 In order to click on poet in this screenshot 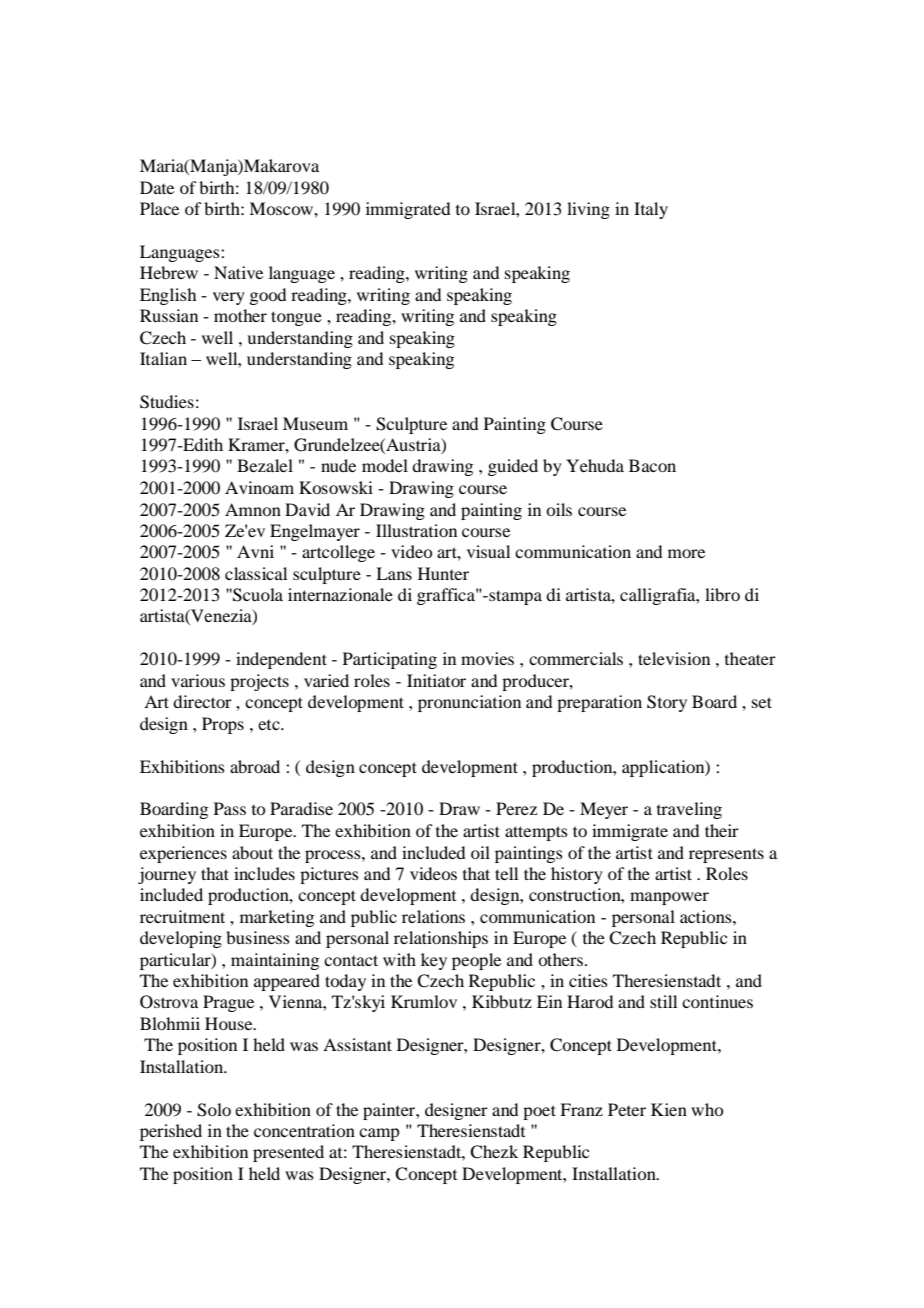, I will do `click(539, 1112)`.
